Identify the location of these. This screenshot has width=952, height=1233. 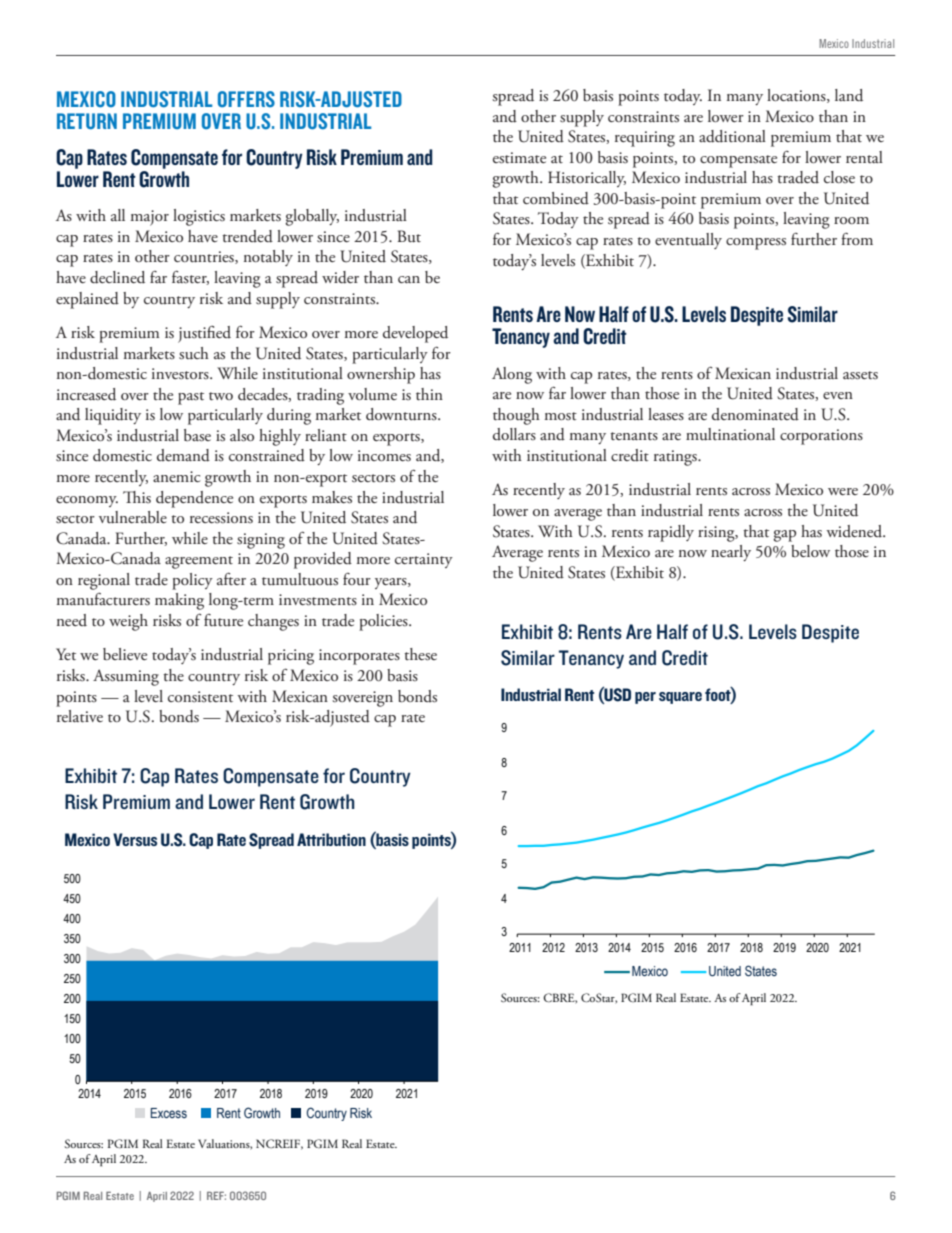
(420, 654).
